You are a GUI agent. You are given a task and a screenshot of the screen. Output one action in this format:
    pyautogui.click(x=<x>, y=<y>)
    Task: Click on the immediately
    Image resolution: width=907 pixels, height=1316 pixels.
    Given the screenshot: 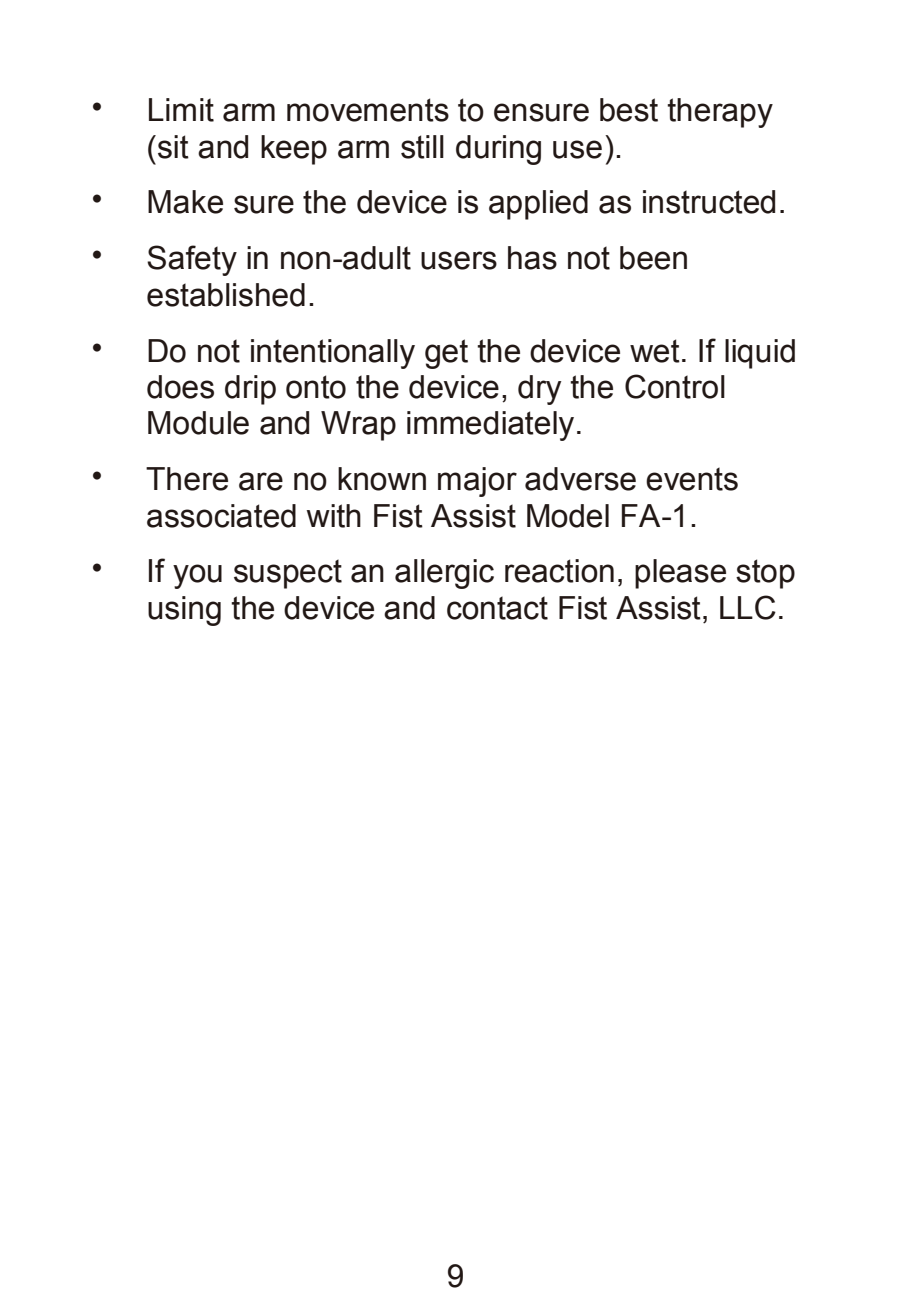 What is the action you would take?
    pyautogui.click(x=490, y=426)
